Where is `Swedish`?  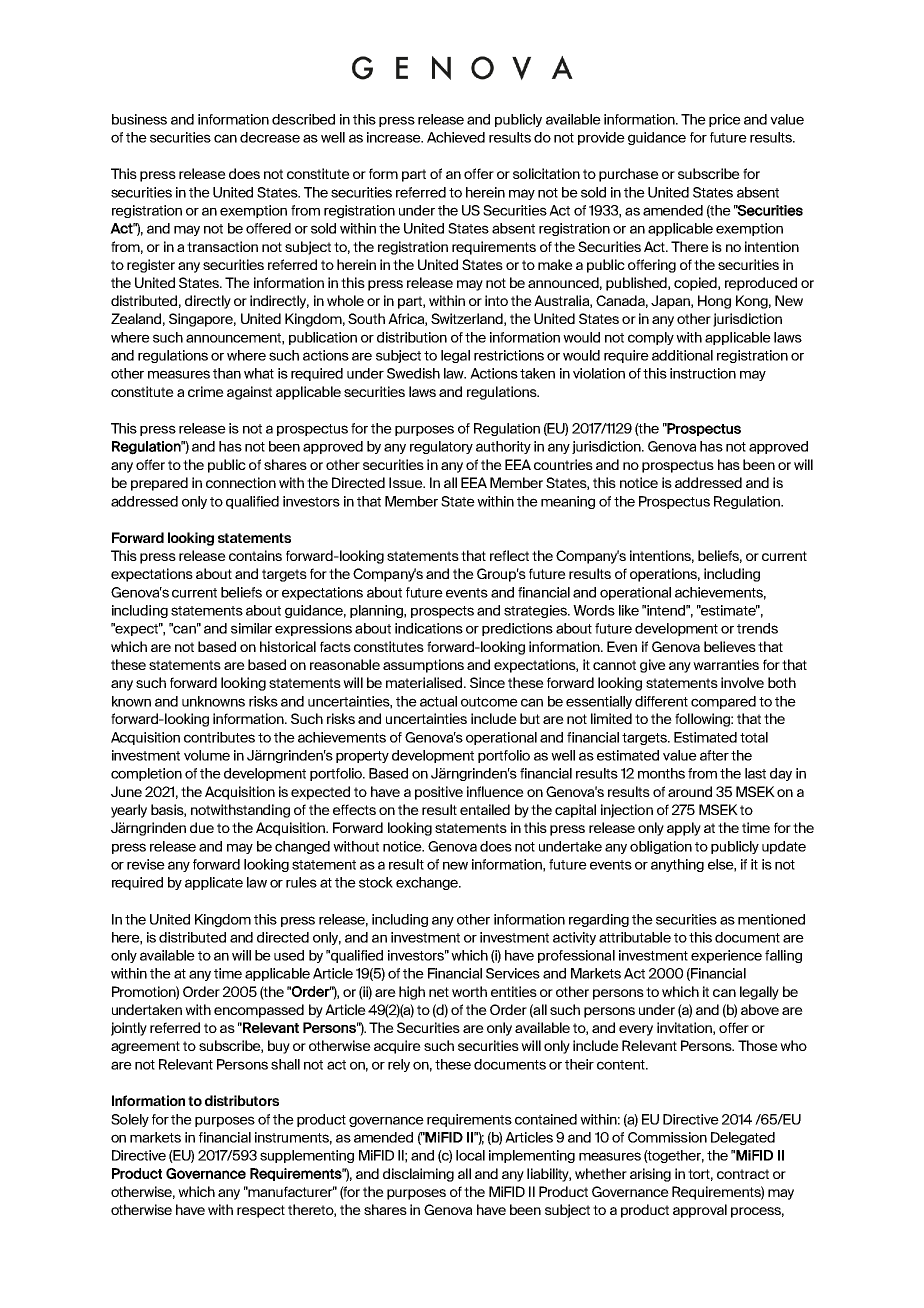
Swedish is located at coordinates (413, 373).
